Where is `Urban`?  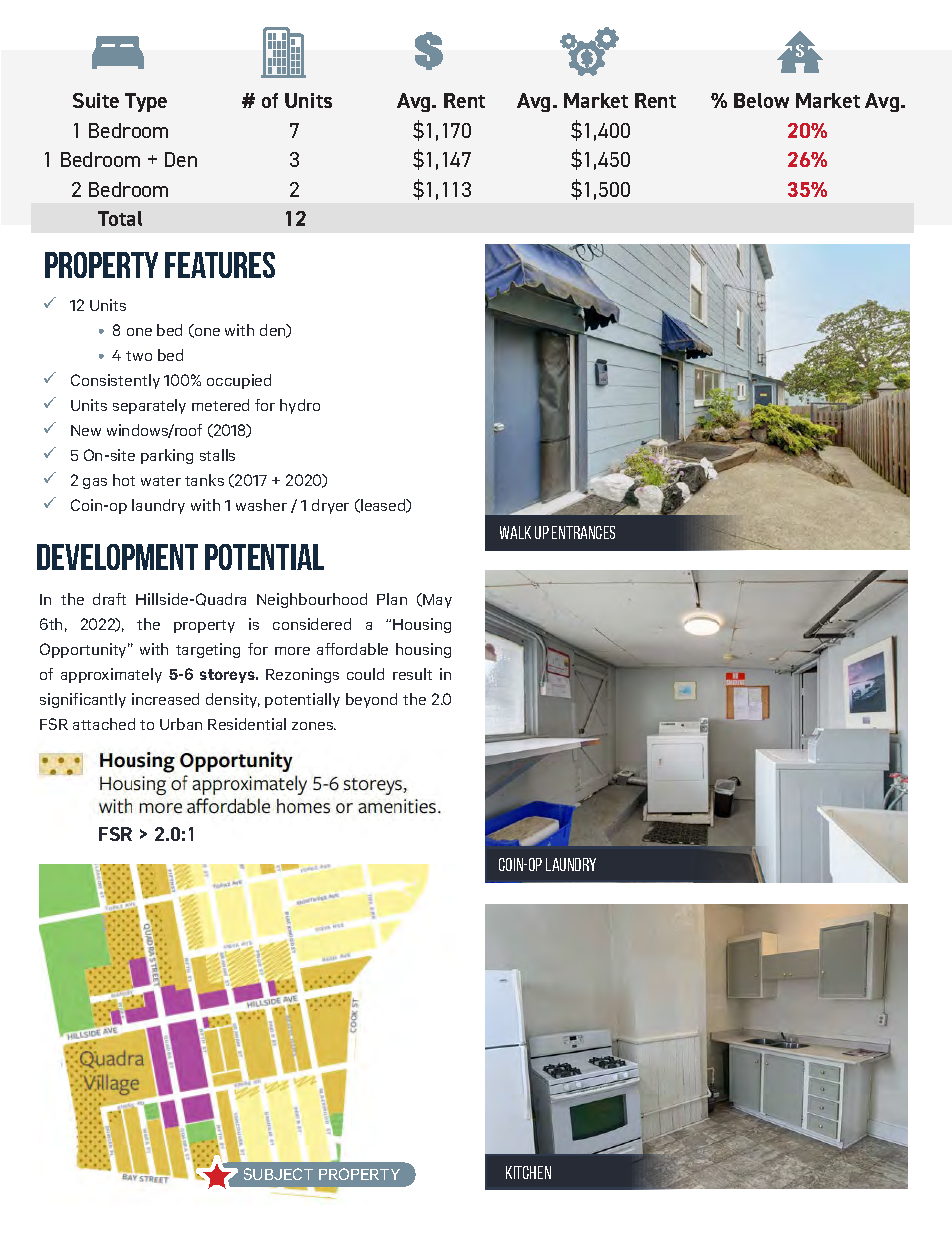 Urban is located at coordinates (181, 724).
